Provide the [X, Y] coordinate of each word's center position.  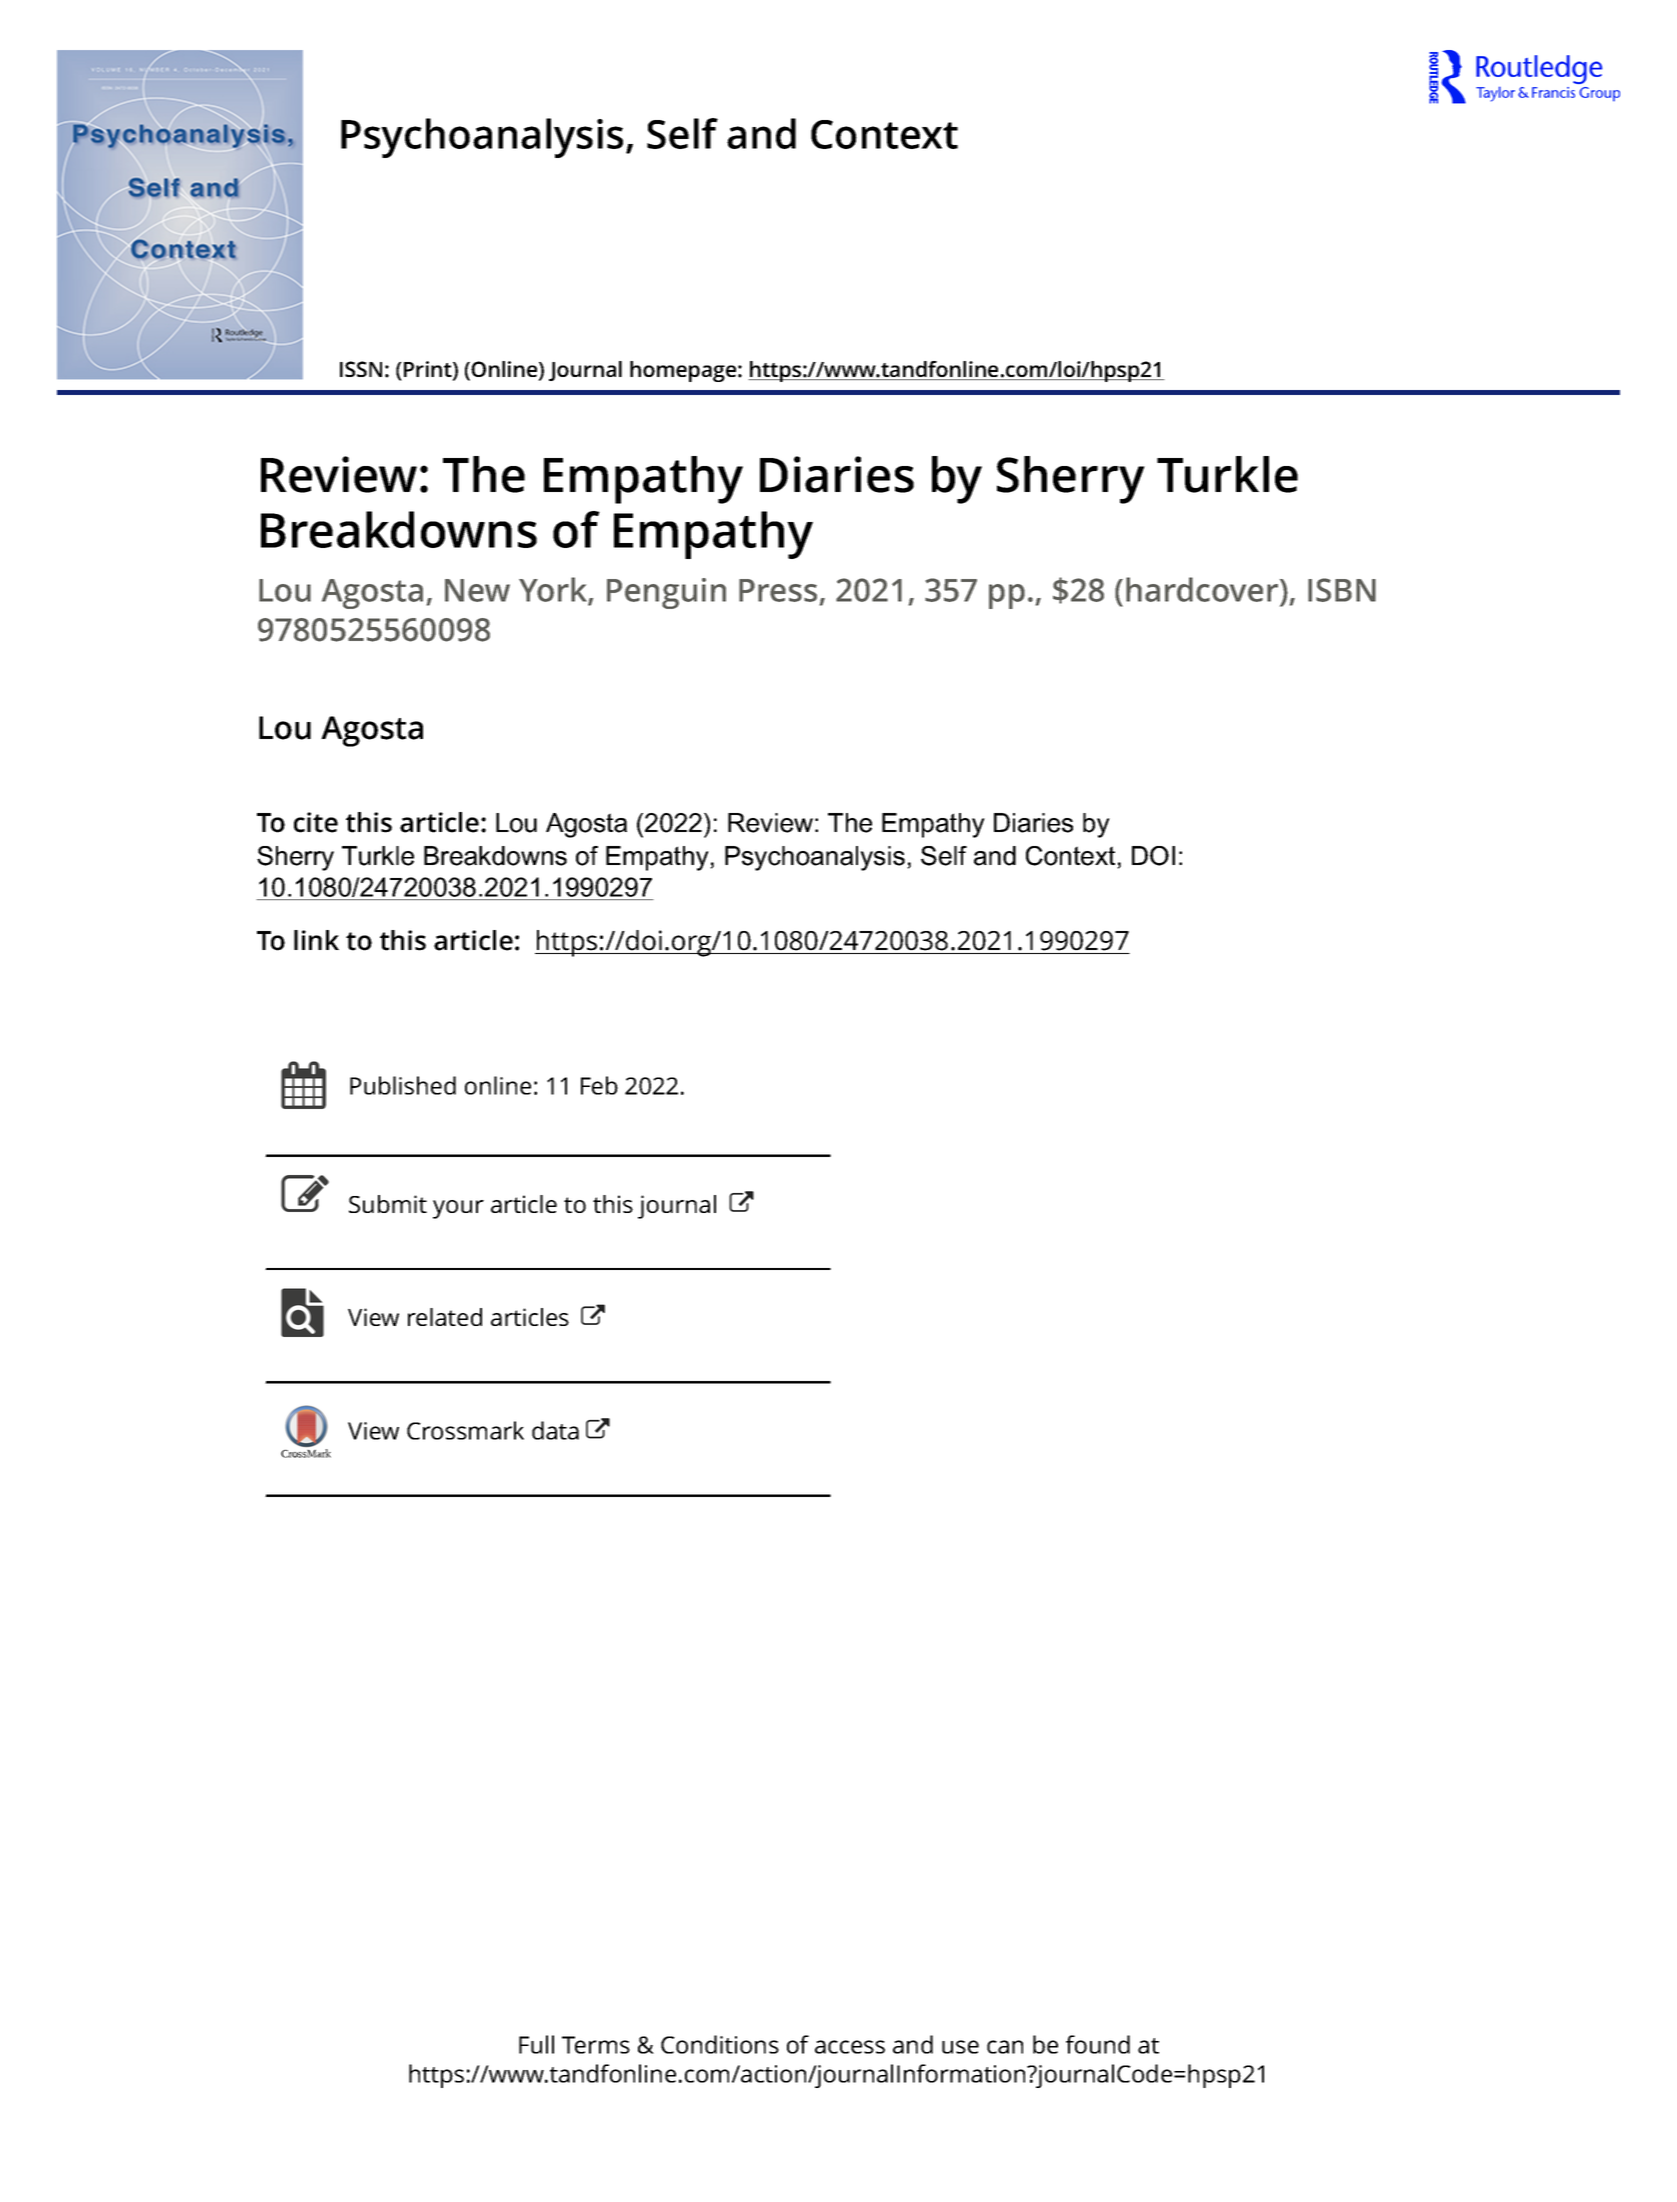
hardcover [1203, 589]
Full [536, 2044]
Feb [599, 1085]
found [1098, 2044]
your [458, 1209]
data [555, 1430]
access [850, 2047]
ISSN [361, 369]
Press [778, 590]
